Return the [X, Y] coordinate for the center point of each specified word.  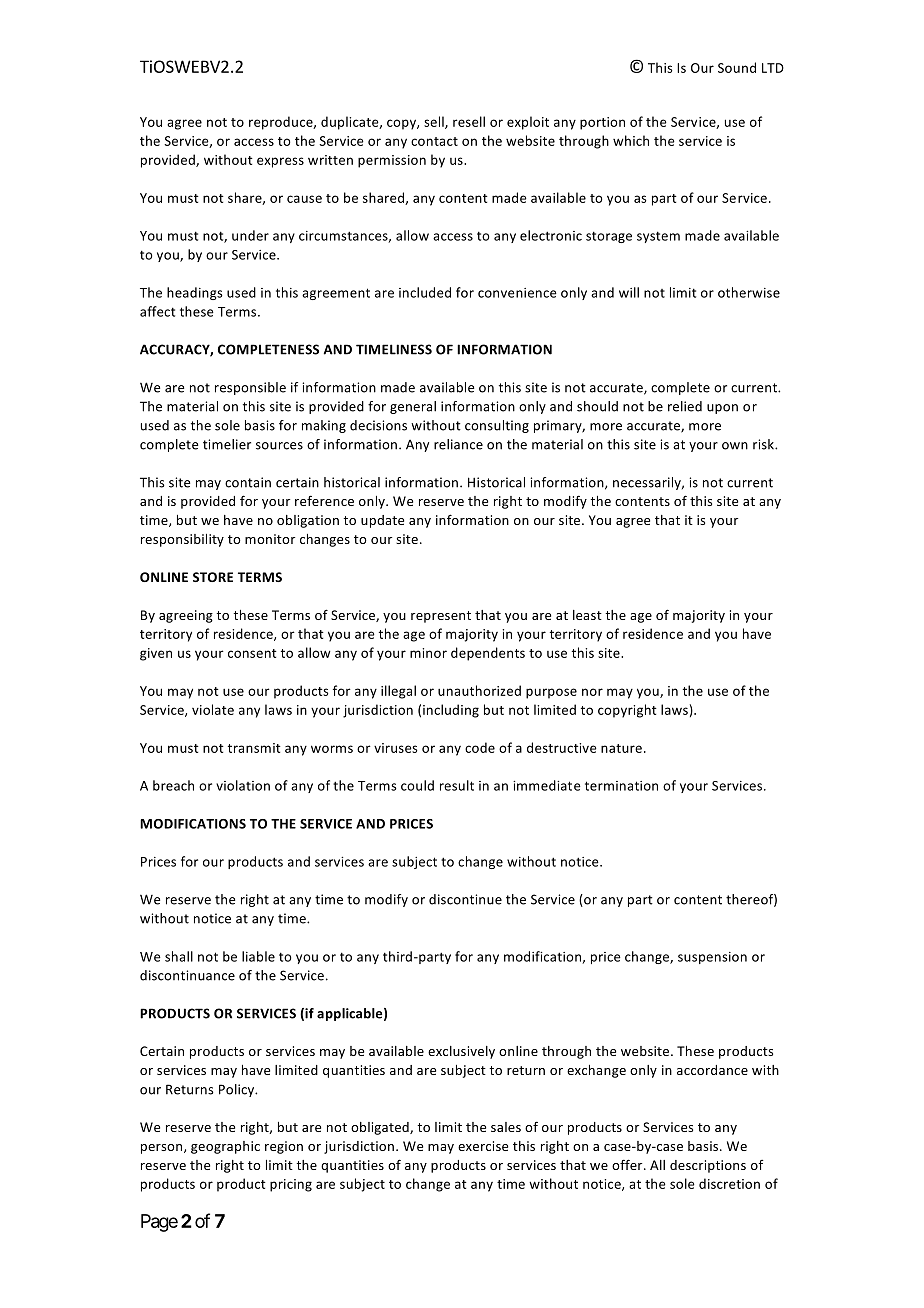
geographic [225, 1147]
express [280, 162]
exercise [483, 1146]
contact [434, 141]
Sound [737, 67]
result [457, 785]
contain [248, 482]
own [735, 446]
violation [243, 785]
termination [621, 786]
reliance [458, 444]
